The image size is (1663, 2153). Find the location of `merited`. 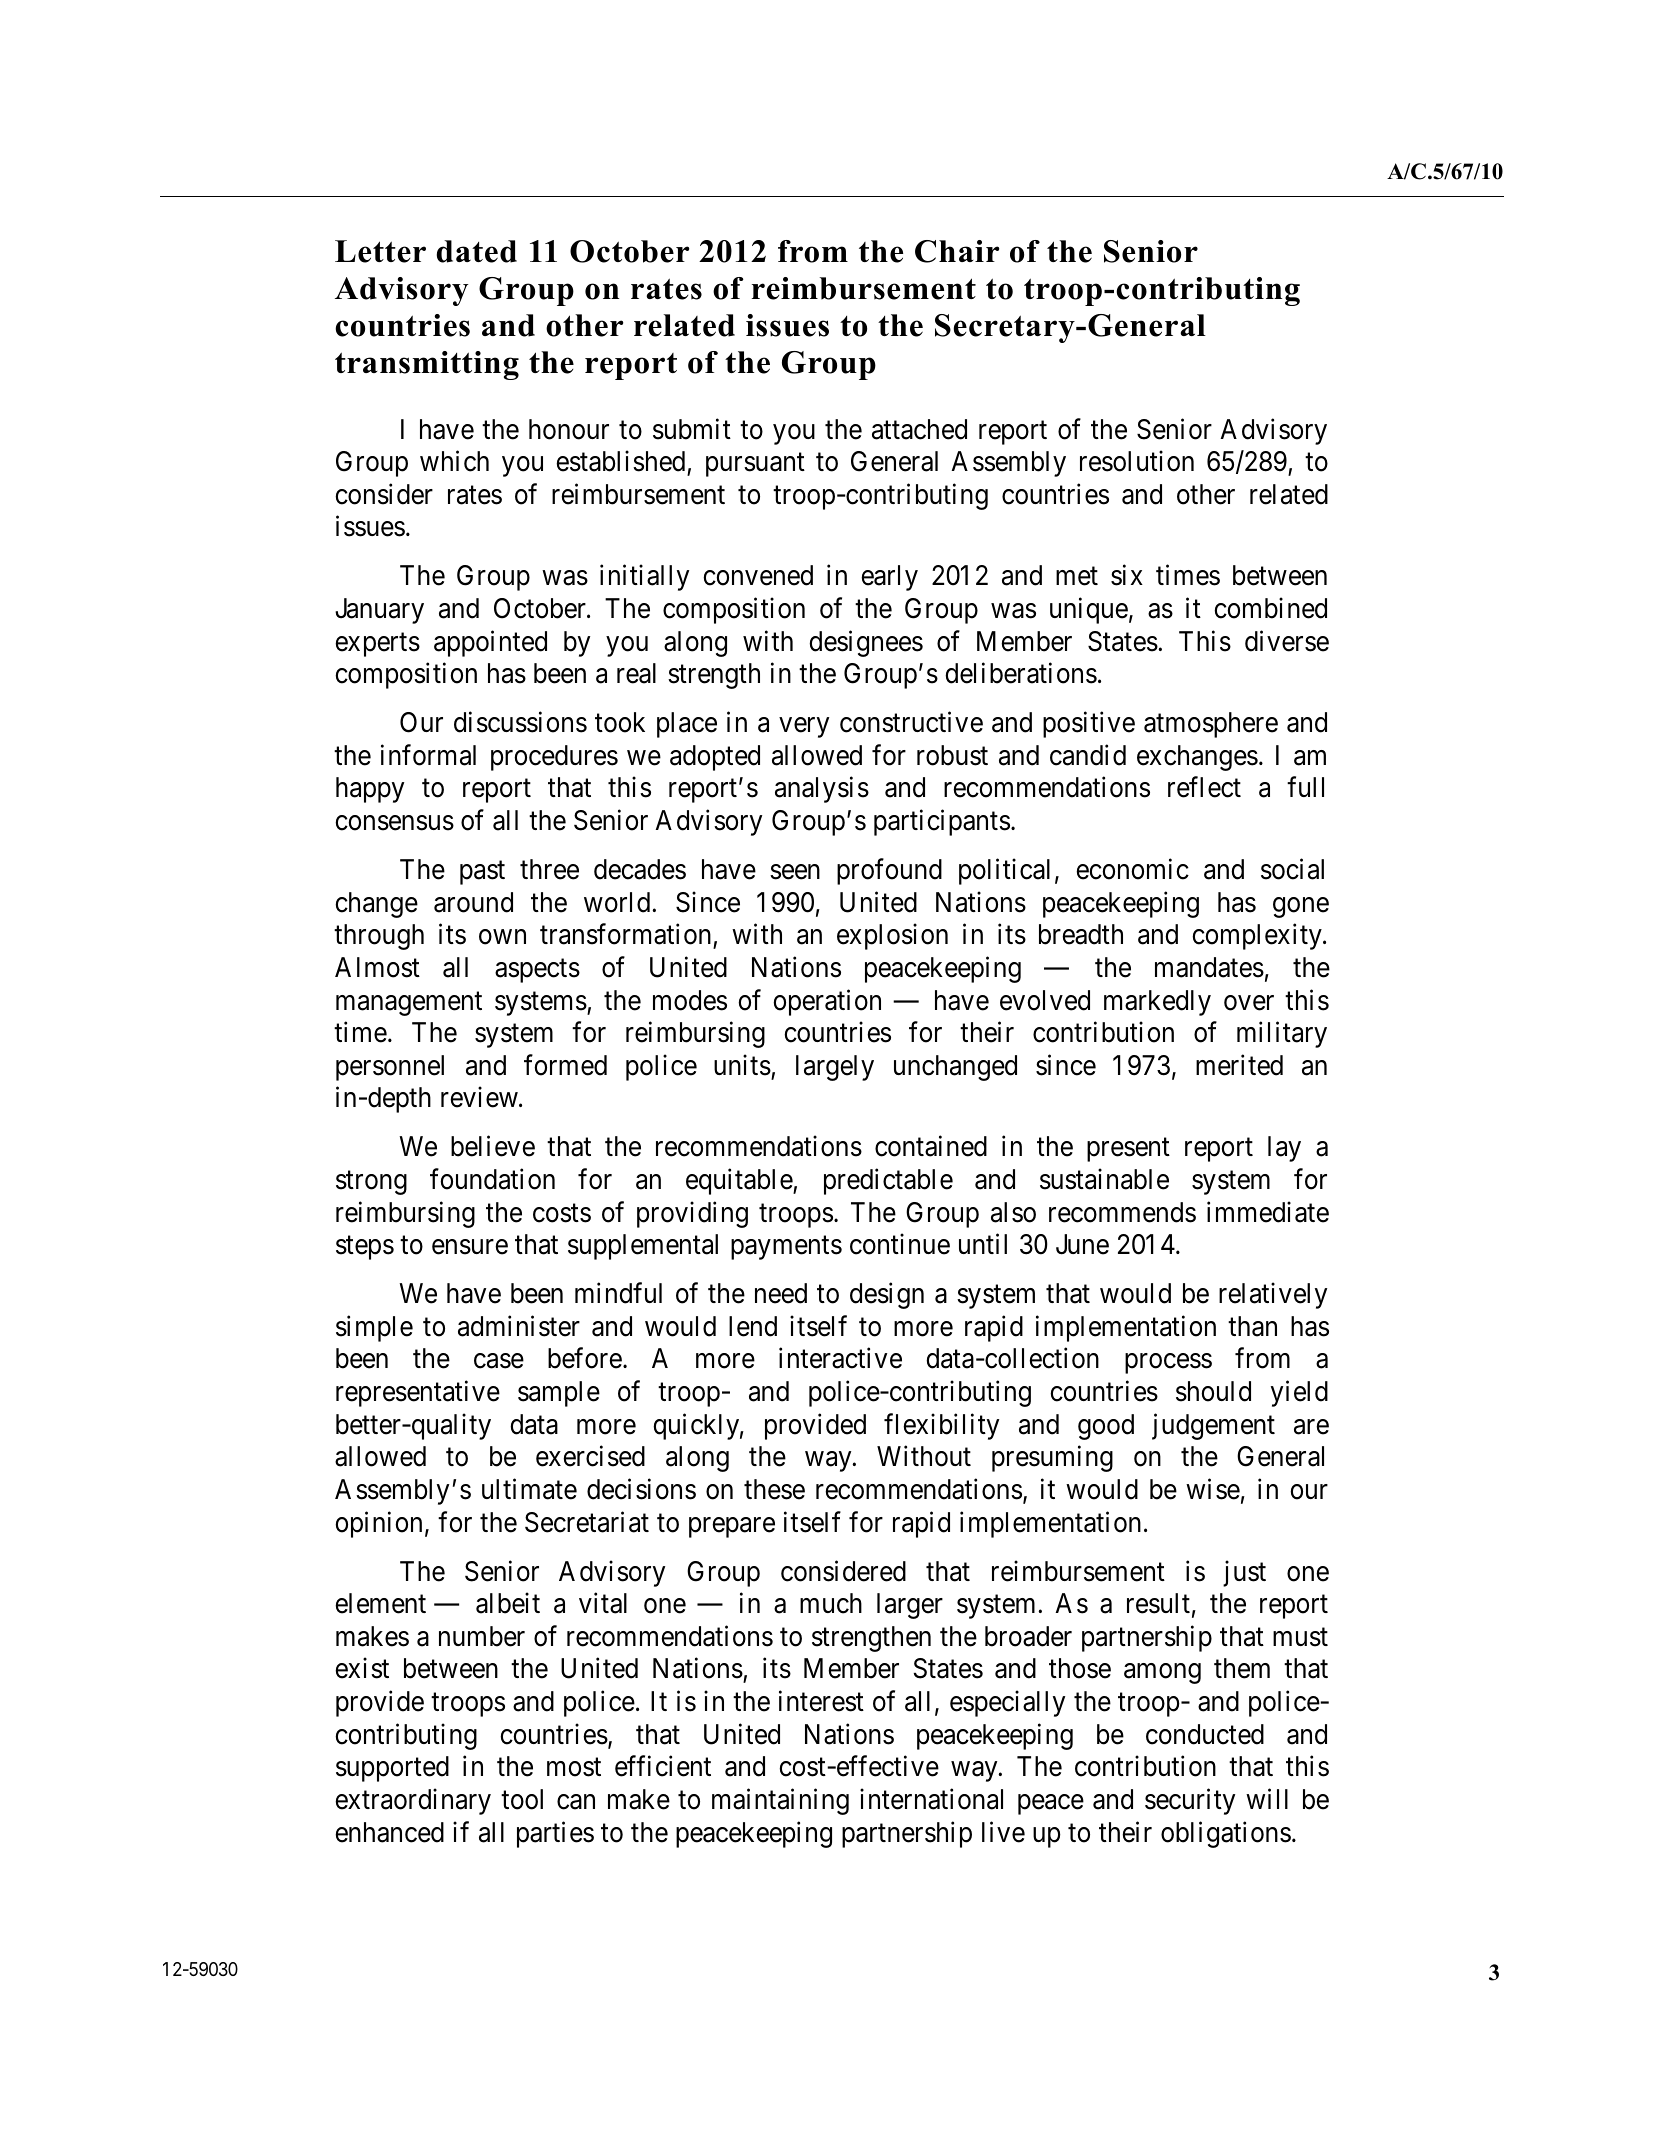

merited is located at coordinates (1239, 1065).
